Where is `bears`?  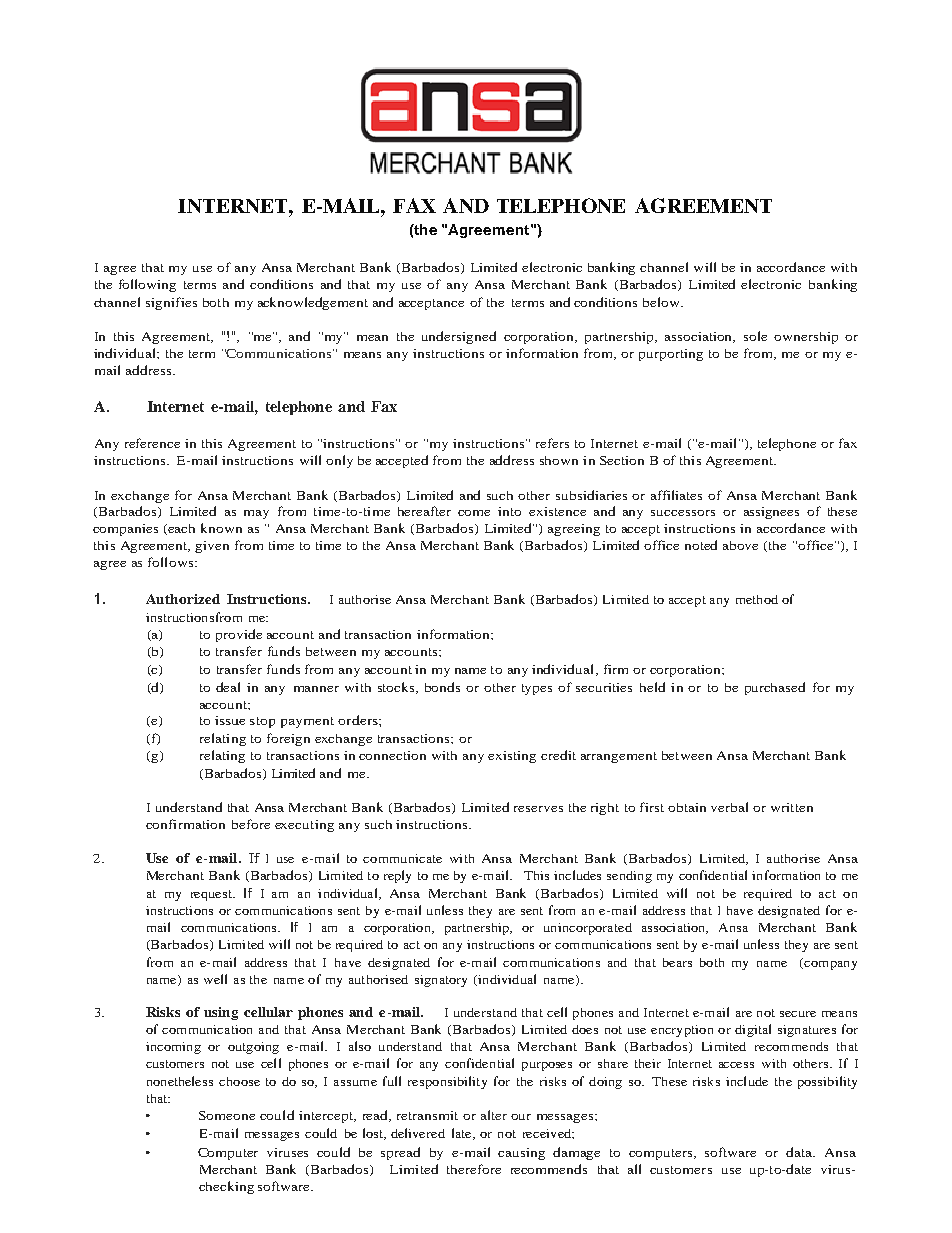 bears is located at coordinates (677, 962).
